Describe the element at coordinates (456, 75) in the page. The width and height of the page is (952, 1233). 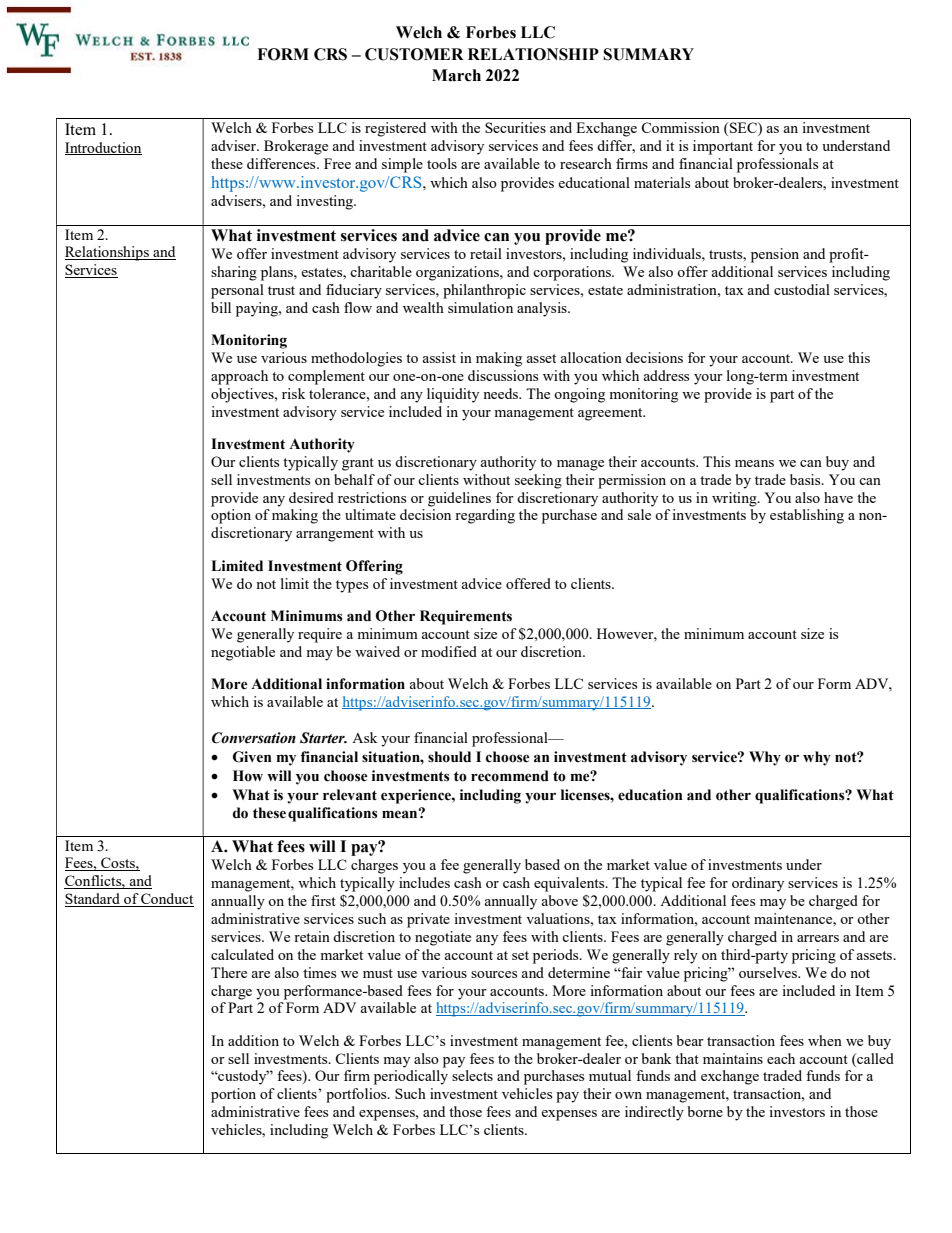
I see `March` at that location.
